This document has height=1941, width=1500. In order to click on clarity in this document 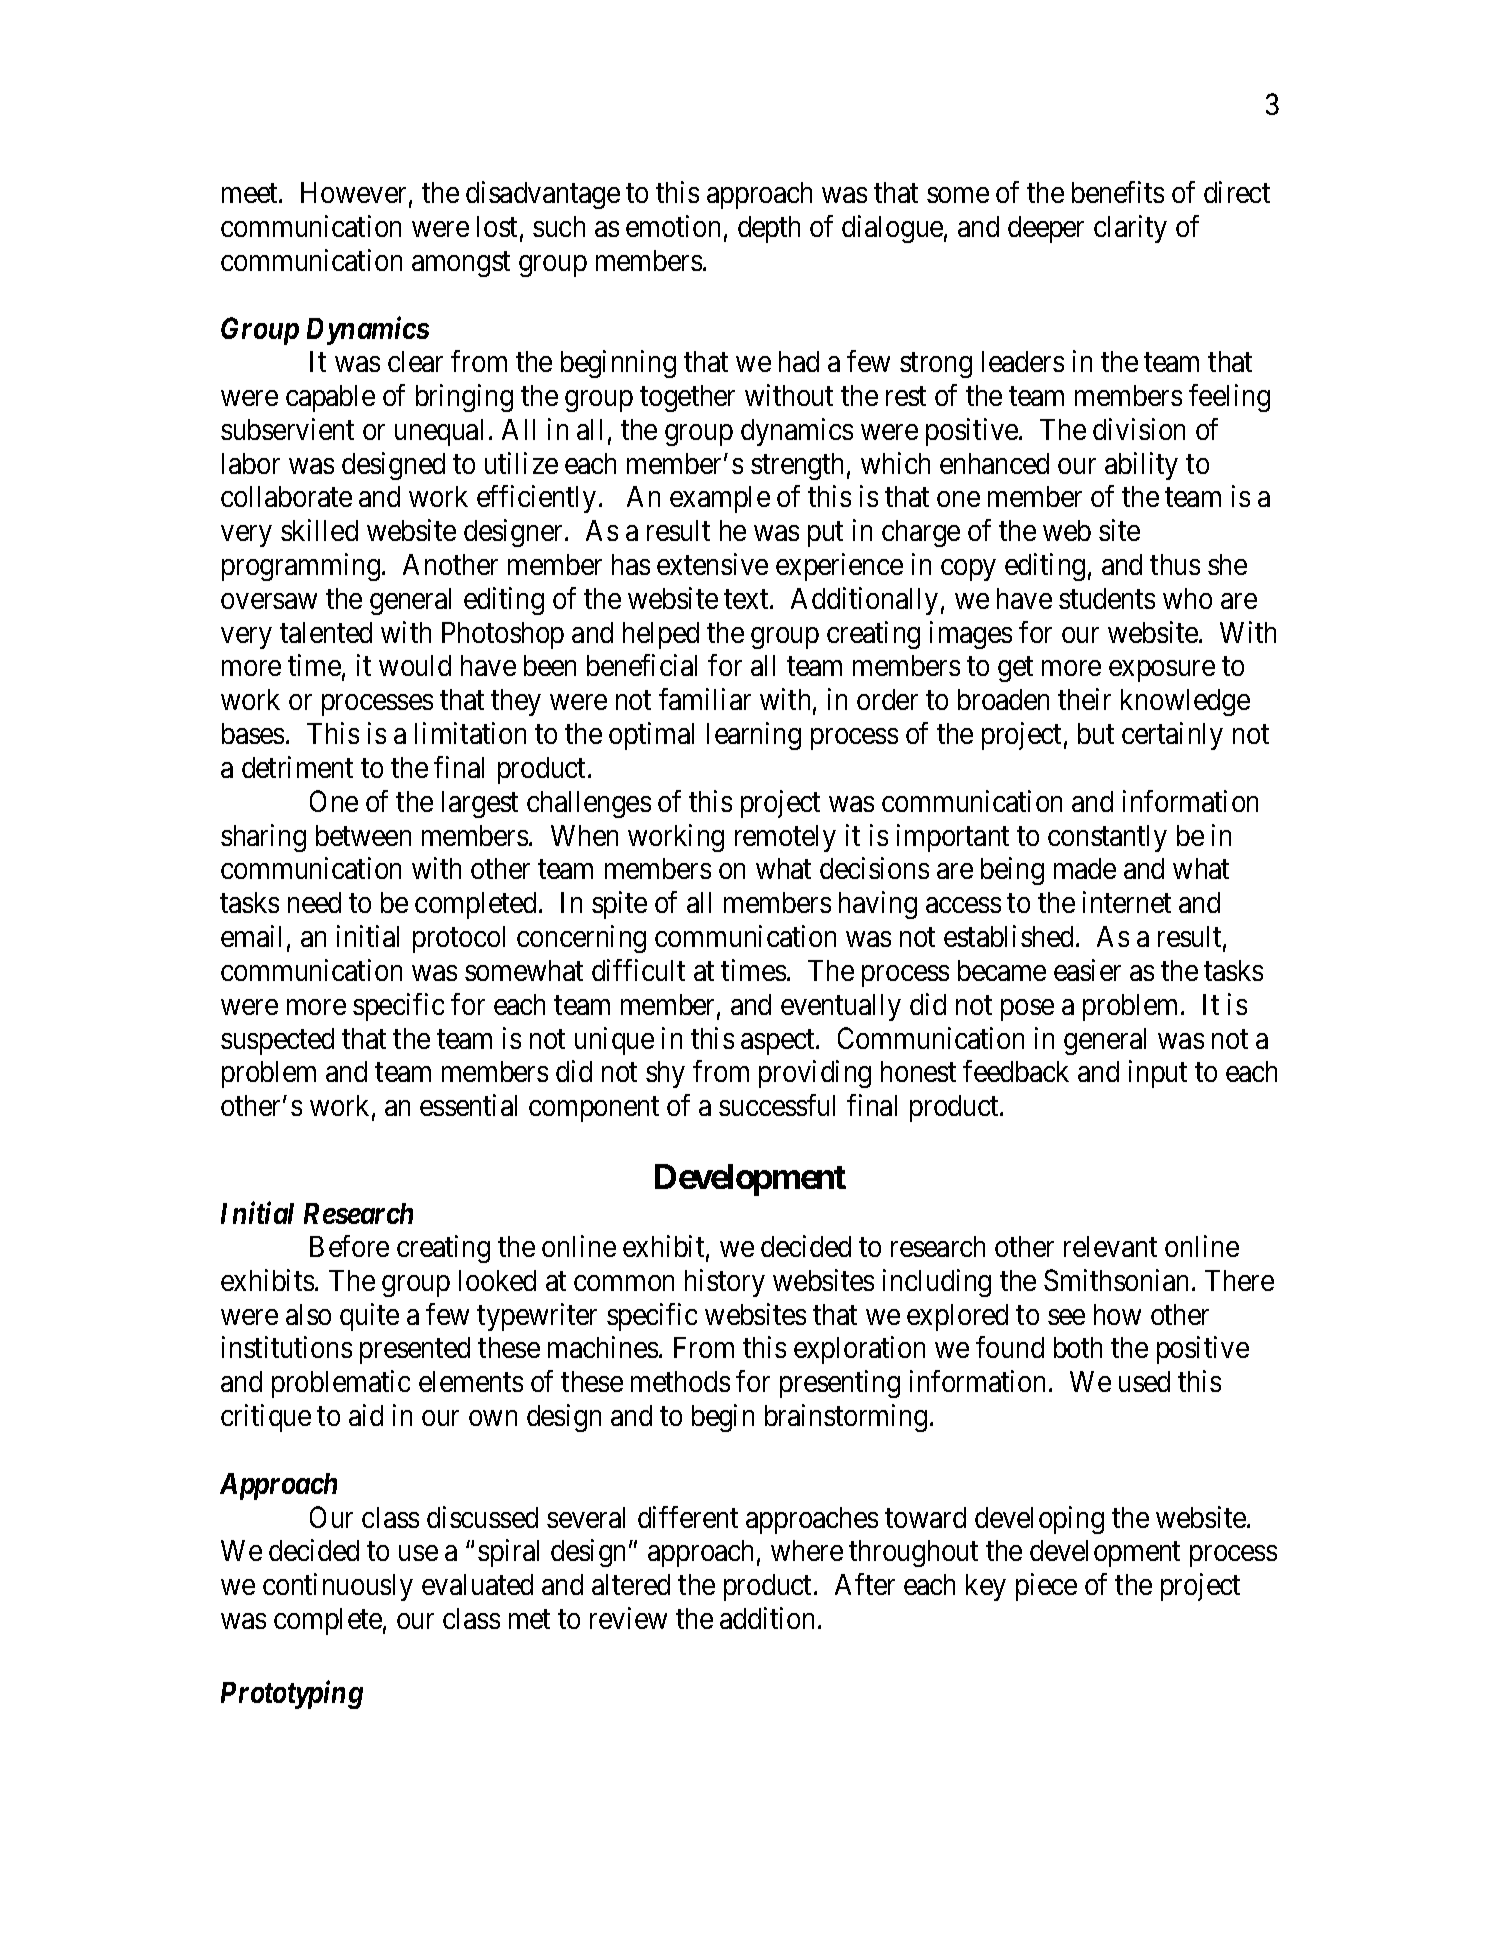, I will do `click(1130, 229)`.
